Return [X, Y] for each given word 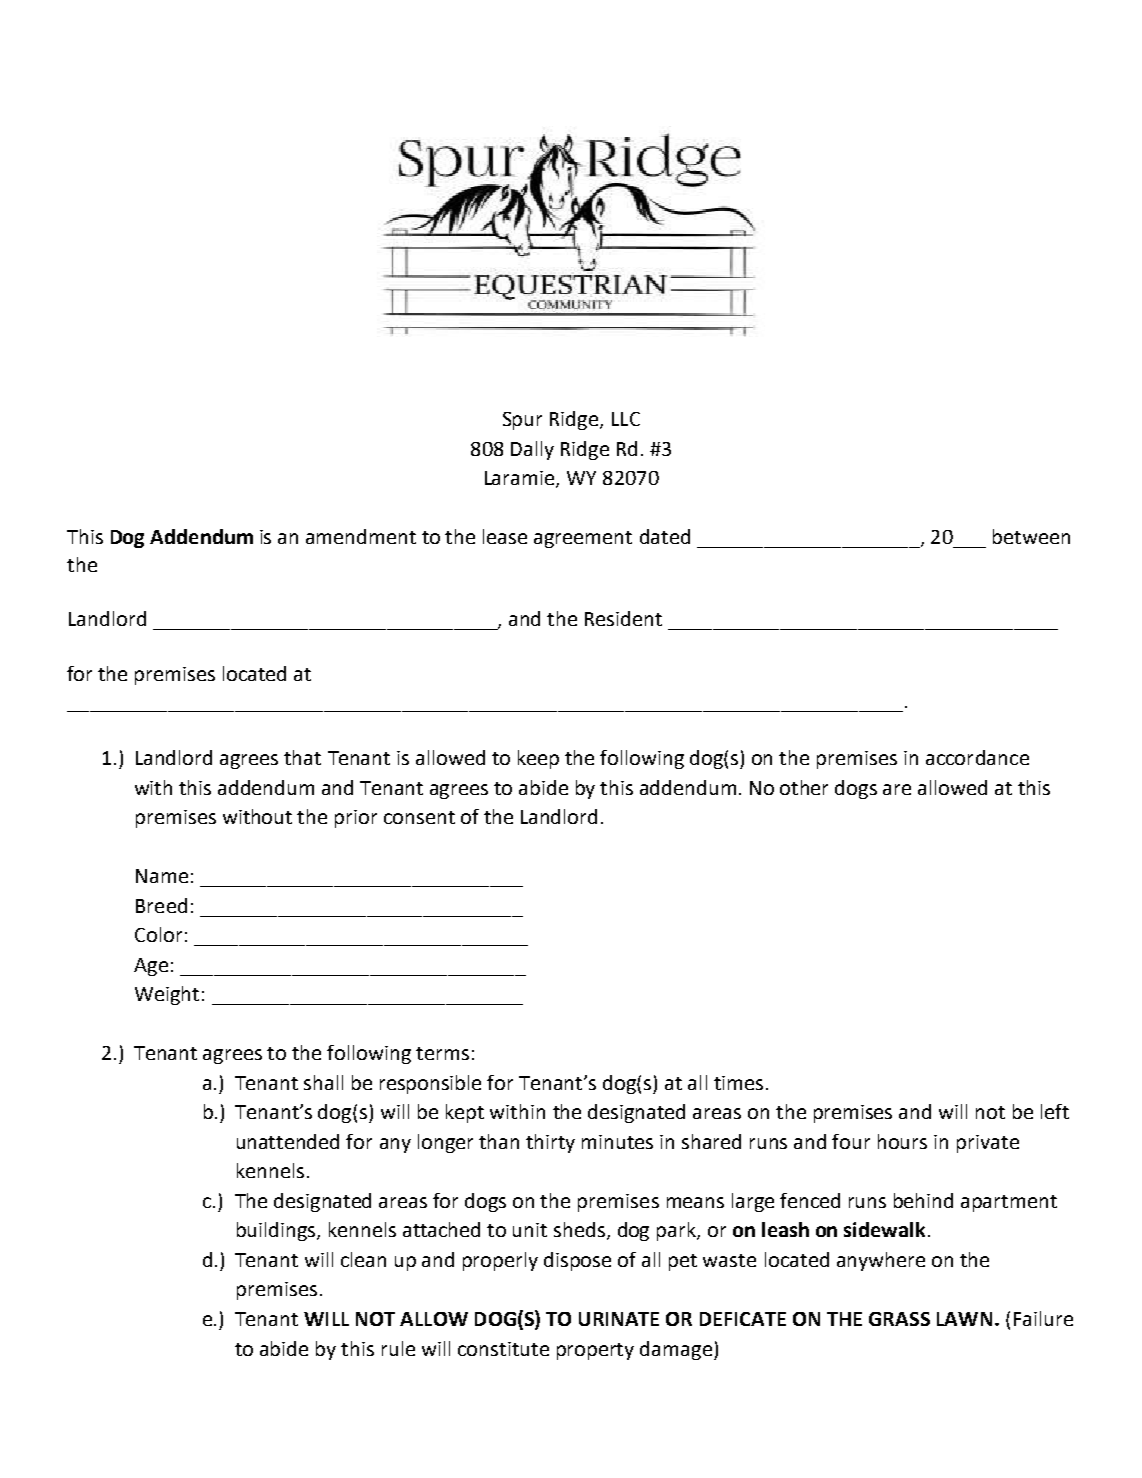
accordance [977, 757]
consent [419, 817]
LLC [626, 419]
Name [162, 876]
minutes [617, 1142]
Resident [623, 618]
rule [398, 1348]
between [1031, 536]
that [302, 757]
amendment [361, 536]
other [804, 787]
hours [902, 1141]
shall [323, 1082]
